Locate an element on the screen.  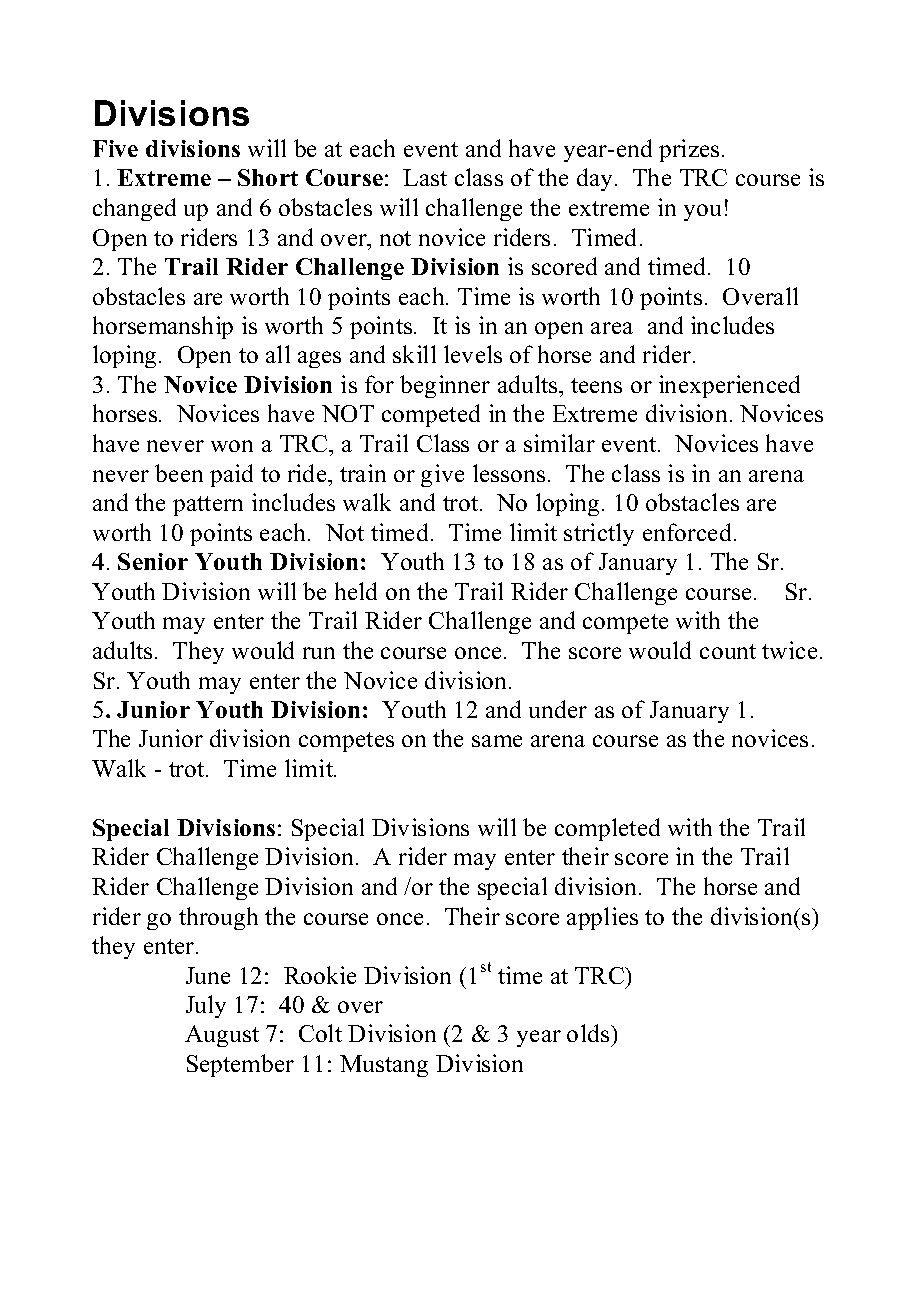
Short is located at coordinates (268, 177).
